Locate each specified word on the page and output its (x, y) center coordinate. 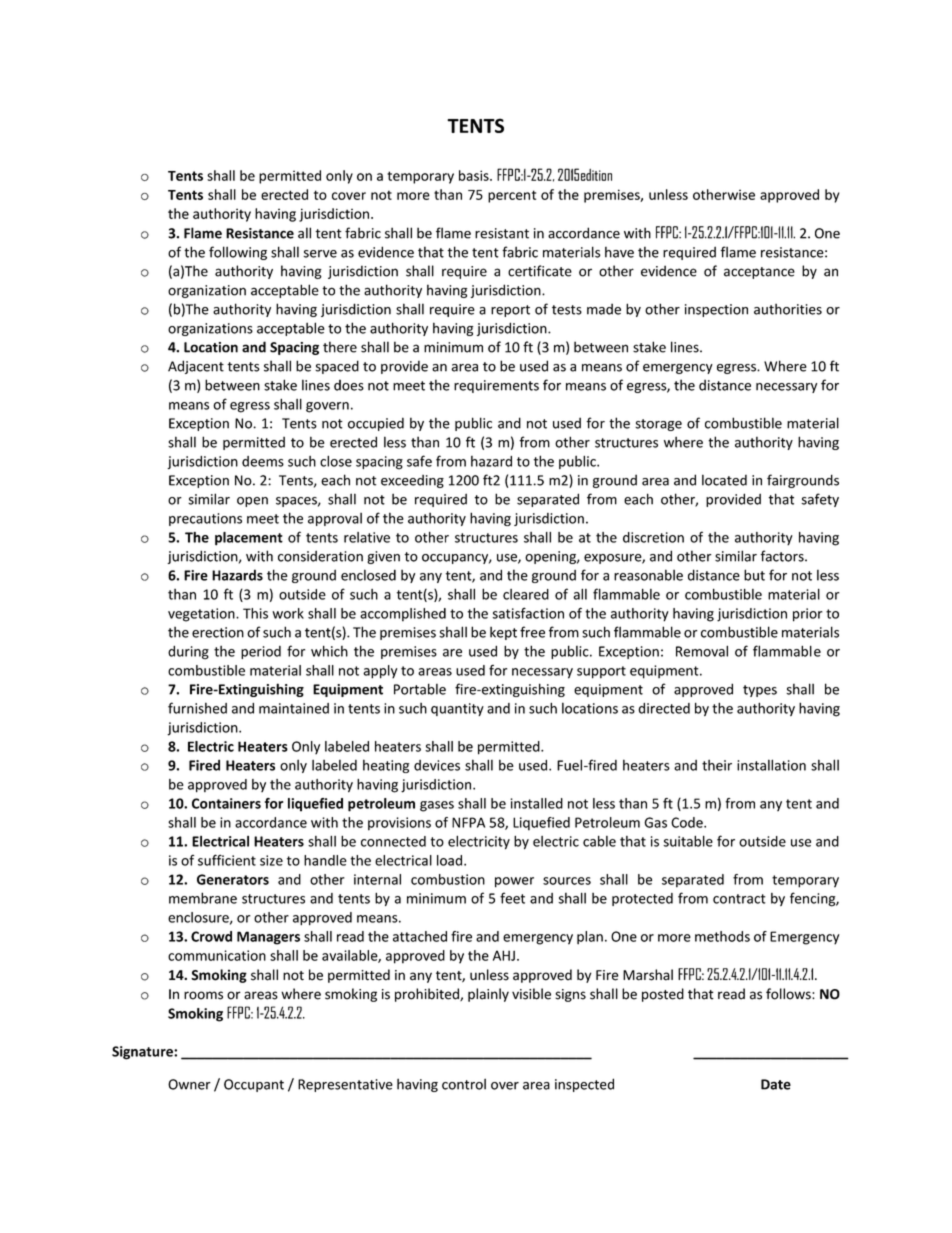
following (238, 253)
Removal (702, 651)
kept (503, 633)
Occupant (254, 1085)
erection (218, 632)
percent (512, 196)
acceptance (759, 273)
